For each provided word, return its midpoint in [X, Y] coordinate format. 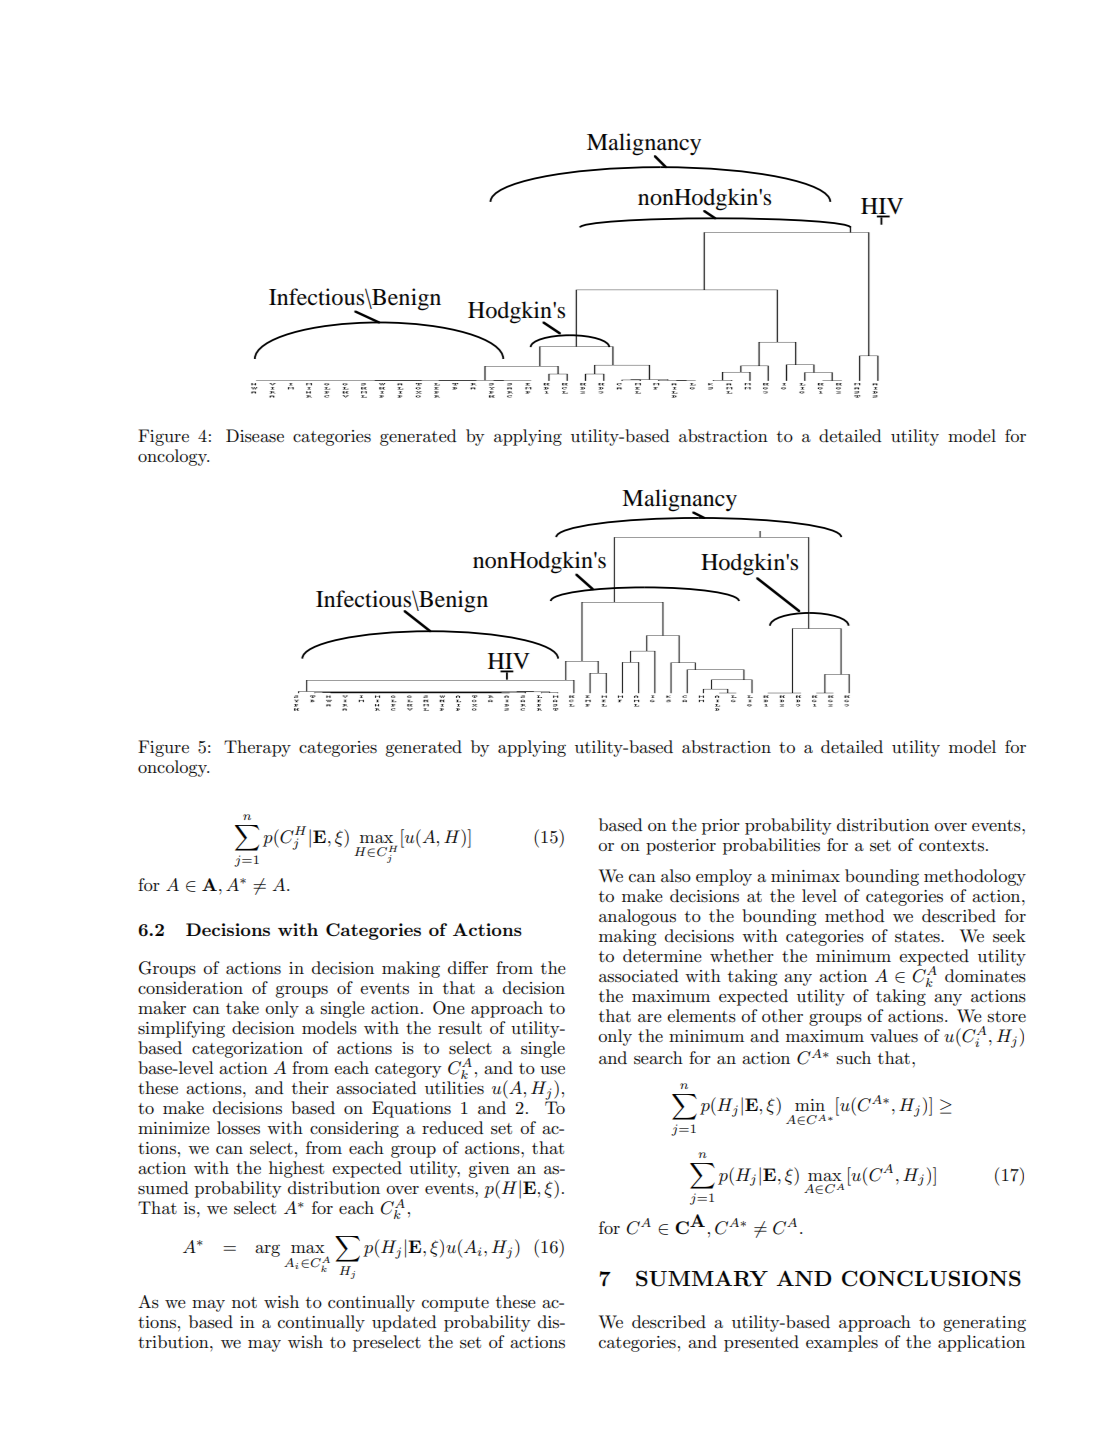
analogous [637, 917]
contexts [951, 845]
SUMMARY [702, 1278]
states [918, 937]
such [854, 1058]
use [552, 1070]
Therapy [257, 748]
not [244, 1302]
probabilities [771, 846]
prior [721, 827]
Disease [255, 436]
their [310, 1087]
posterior [681, 847]
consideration [190, 987]
